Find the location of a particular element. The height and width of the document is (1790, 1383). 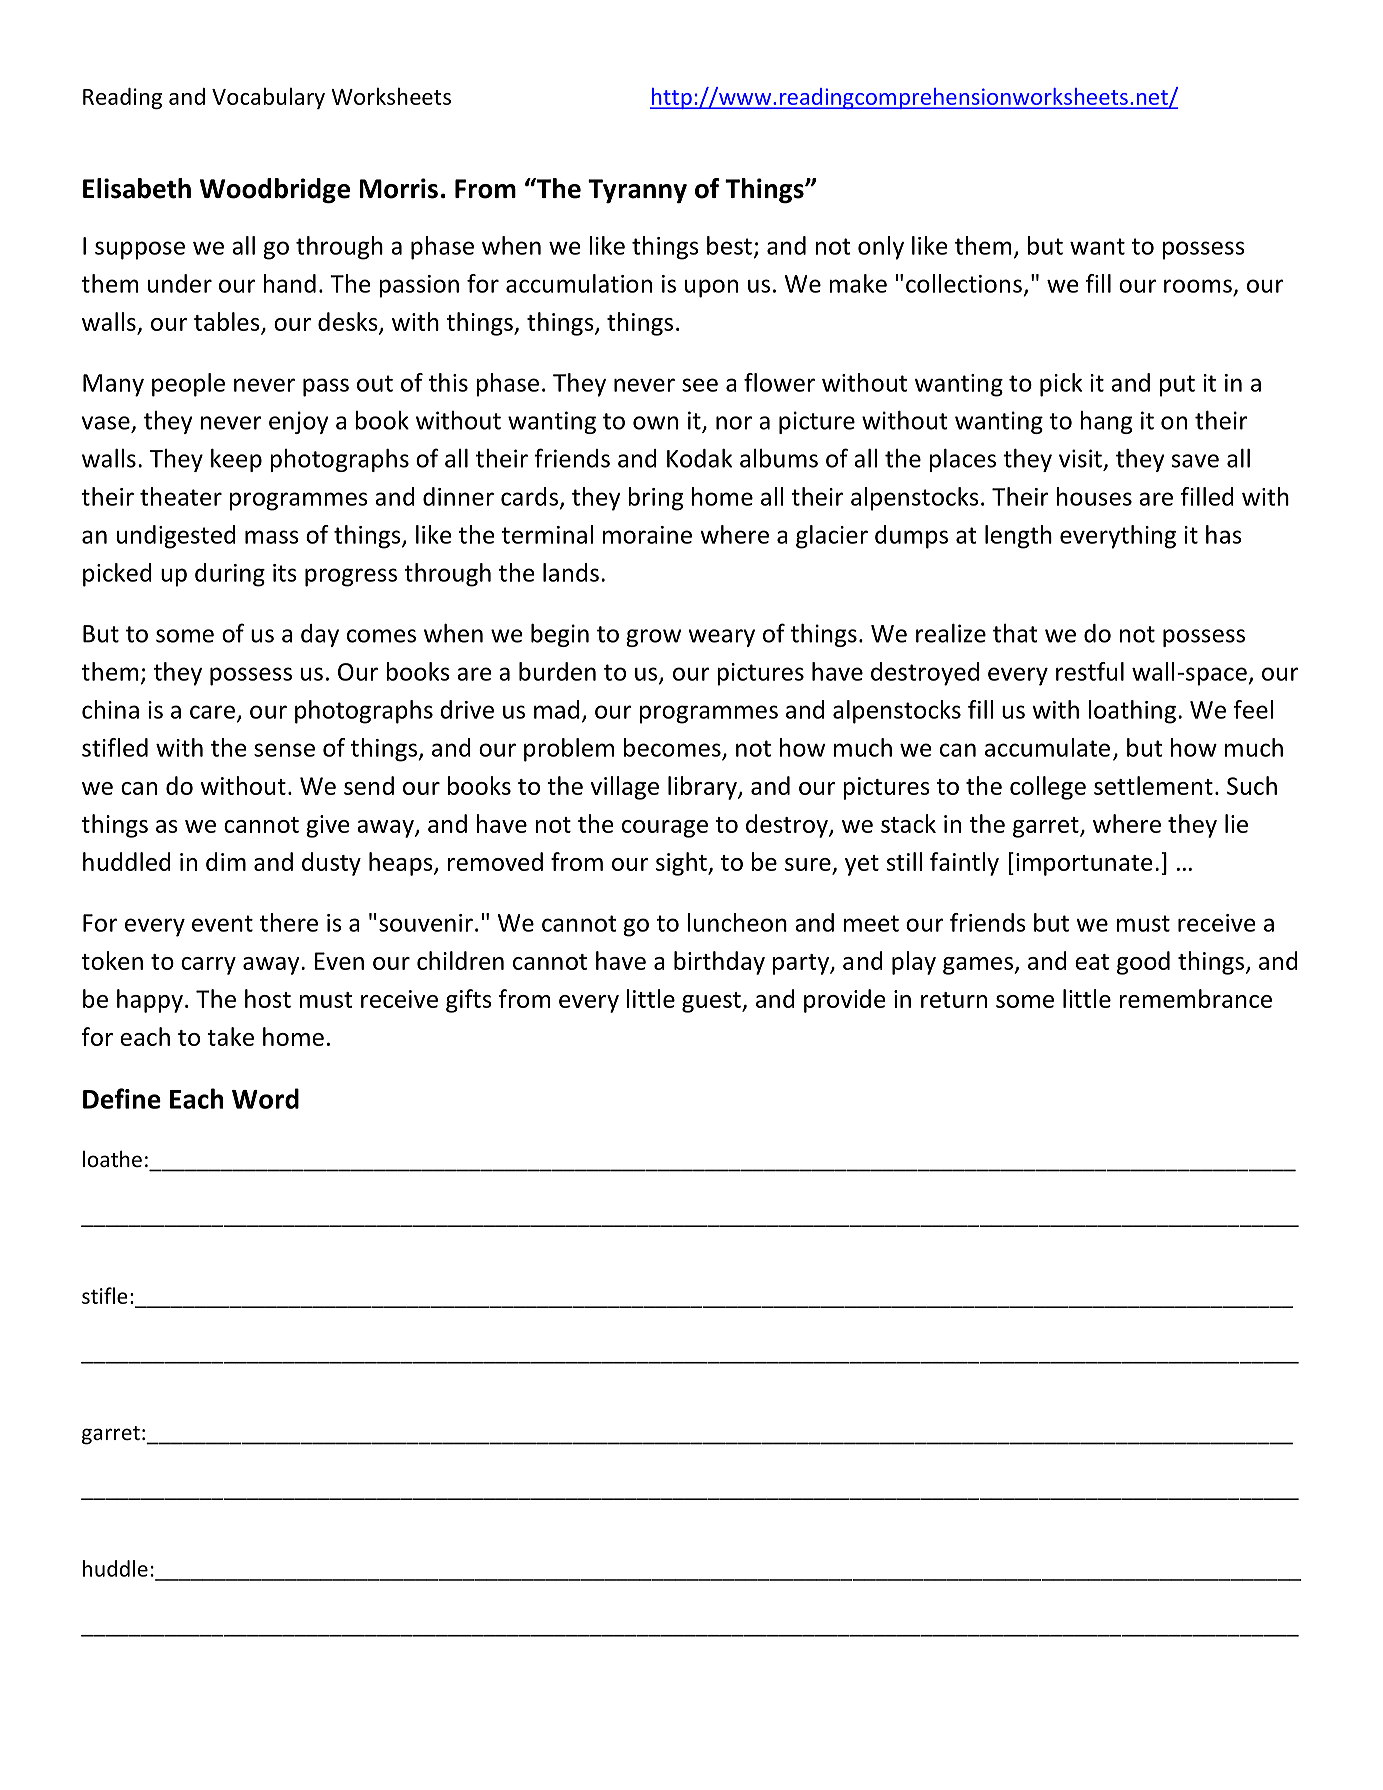

Tyranny is located at coordinates (637, 191).
